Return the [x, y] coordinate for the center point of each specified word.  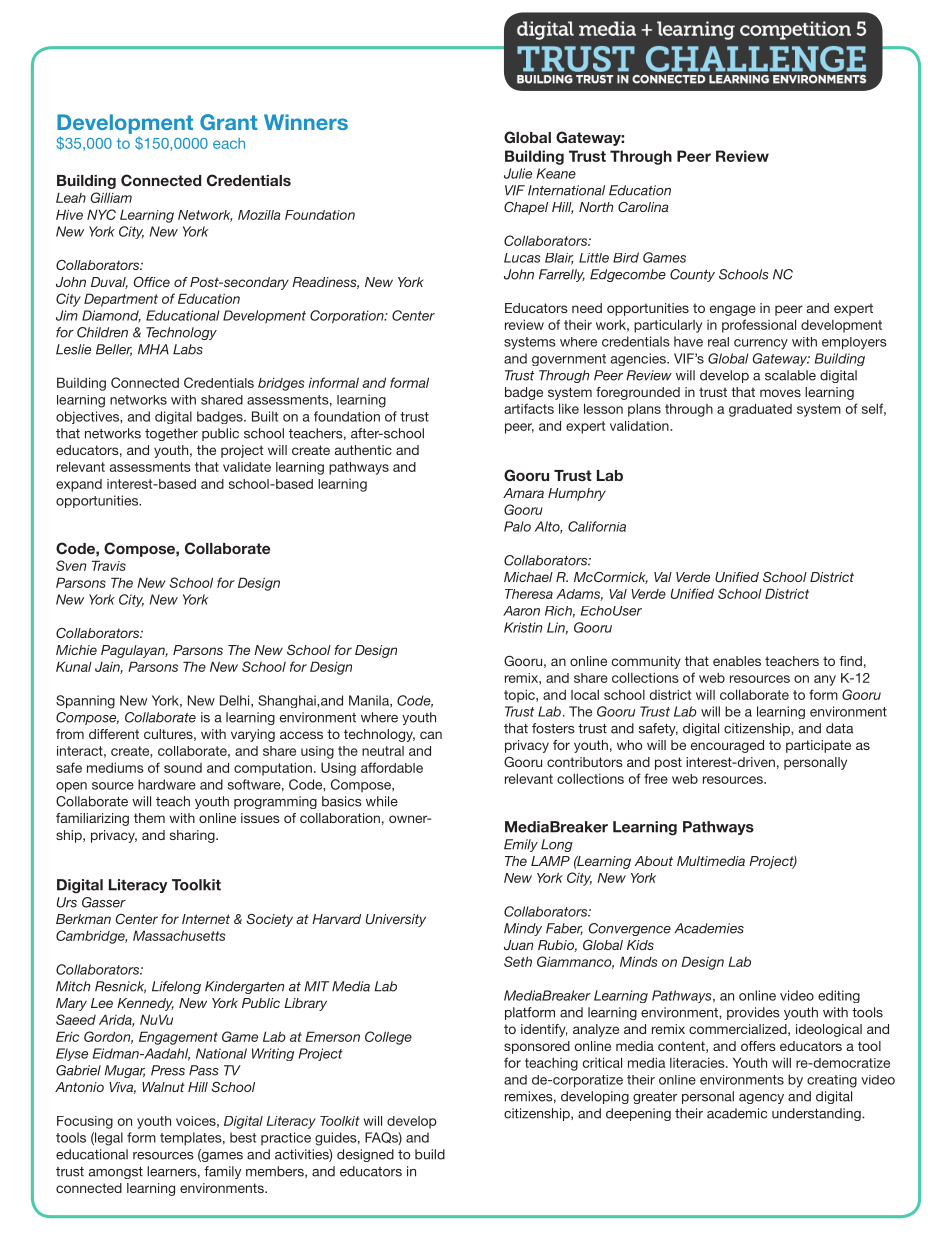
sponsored [537, 1047]
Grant [228, 122]
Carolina [643, 207]
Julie [518, 173]
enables [737, 661]
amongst [116, 1173]
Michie [76, 650]
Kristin [523, 627]
